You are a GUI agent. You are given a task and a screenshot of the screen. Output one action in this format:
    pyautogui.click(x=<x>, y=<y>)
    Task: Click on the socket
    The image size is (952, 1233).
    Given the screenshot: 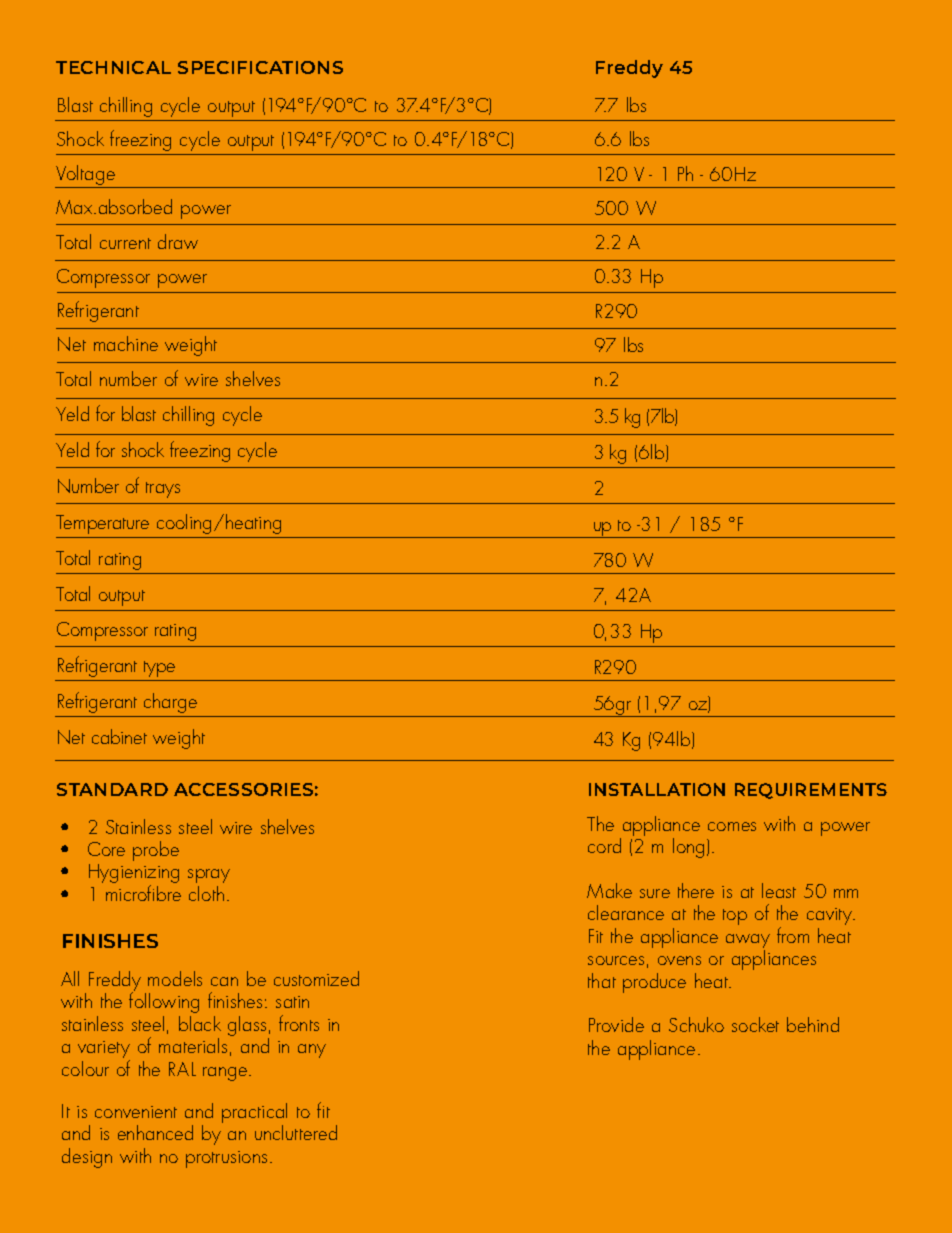 What is the action you would take?
    pyautogui.click(x=755, y=1024)
